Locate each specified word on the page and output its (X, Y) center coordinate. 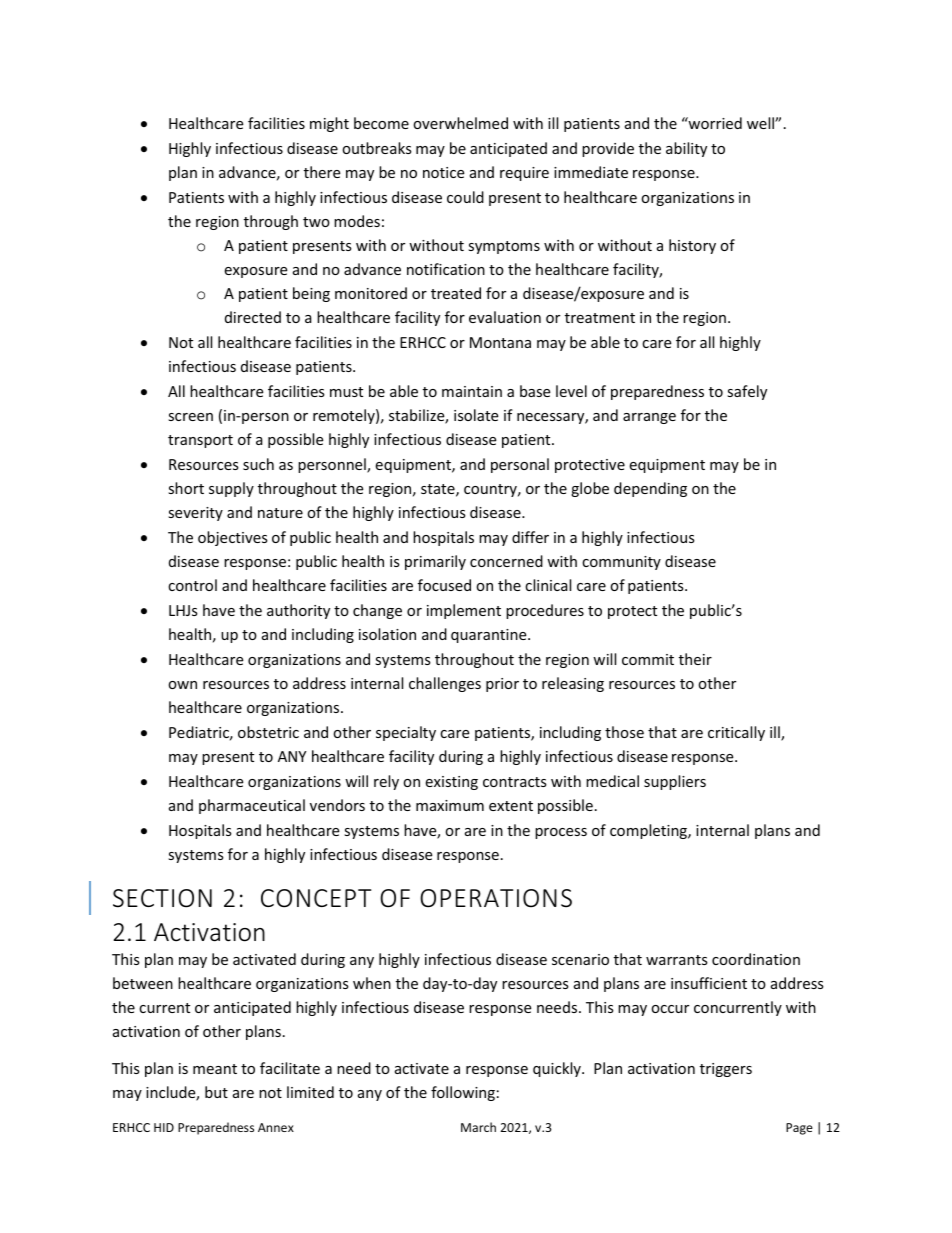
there (322, 172)
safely (747, 392)
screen (190, 417)
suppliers (675, 782)
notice (443, 172)
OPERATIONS (496, 898)
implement (464, 611)
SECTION (162, 898)
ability (686, 149)
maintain (472, 391)
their (695, 659)
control (192, 585)
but (216, 1092)
